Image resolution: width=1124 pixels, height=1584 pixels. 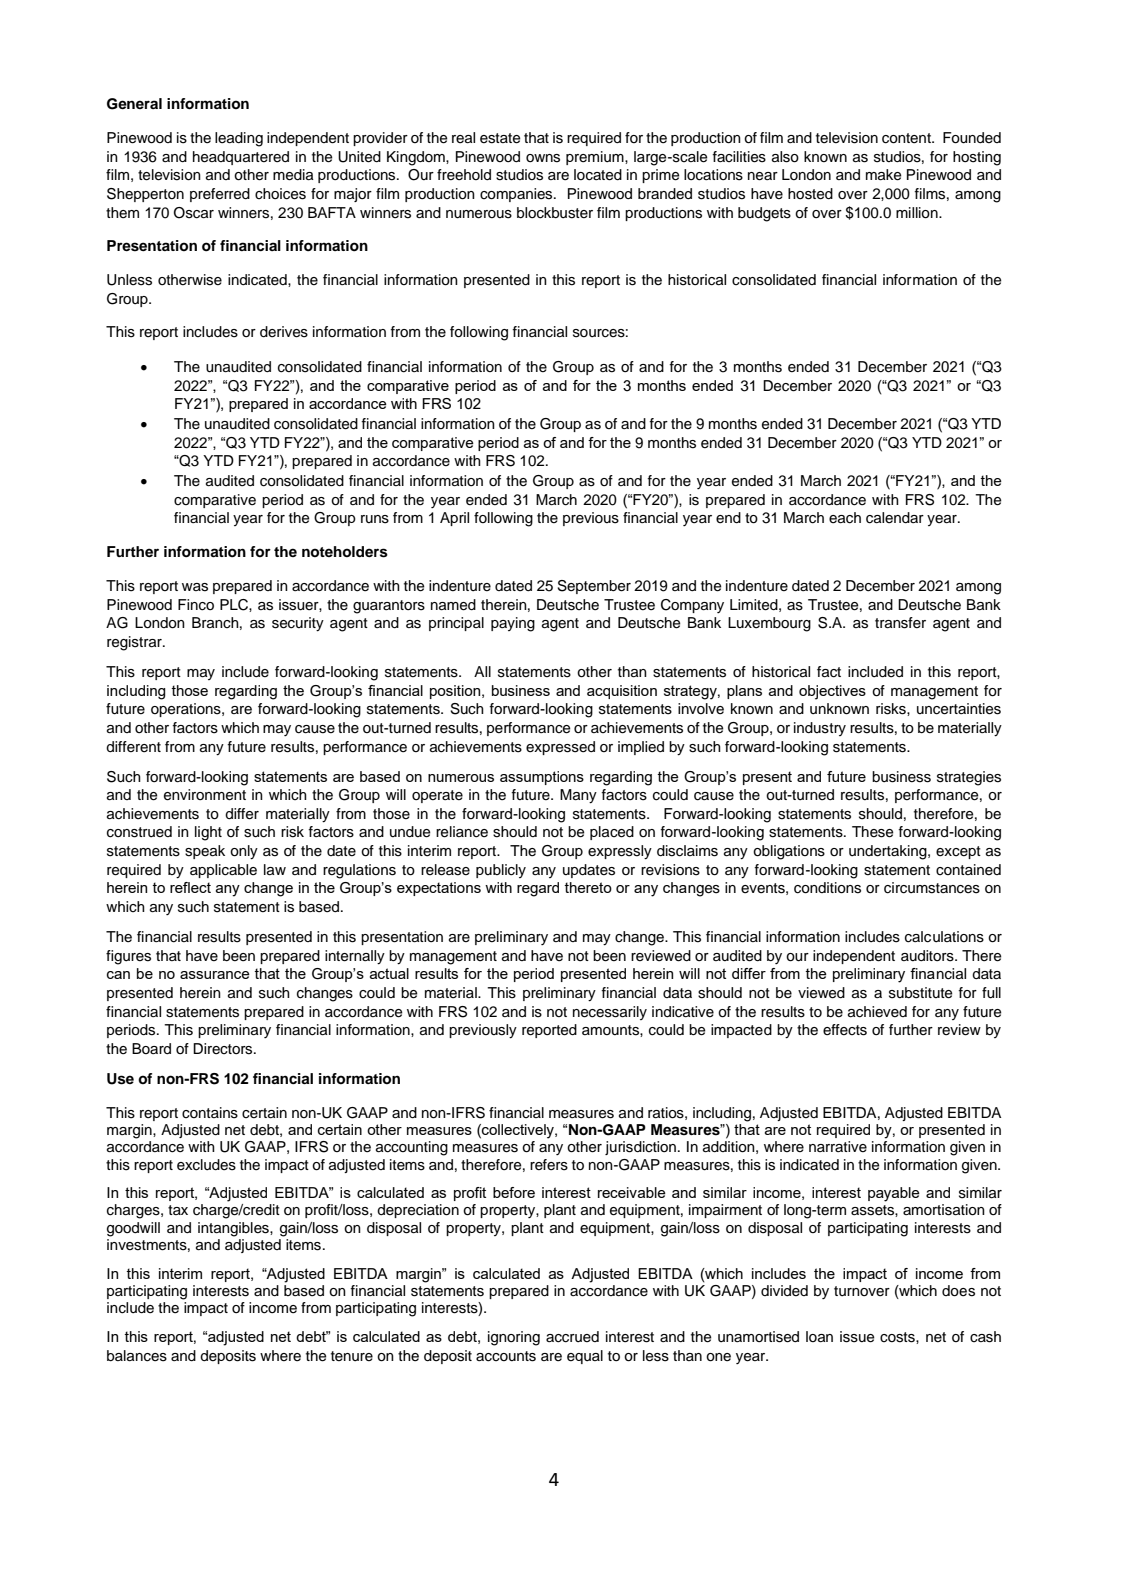 What do you see at coordinates (572, 1337) in the image?
I see `accrued` at bounding box center [572, 1337].
